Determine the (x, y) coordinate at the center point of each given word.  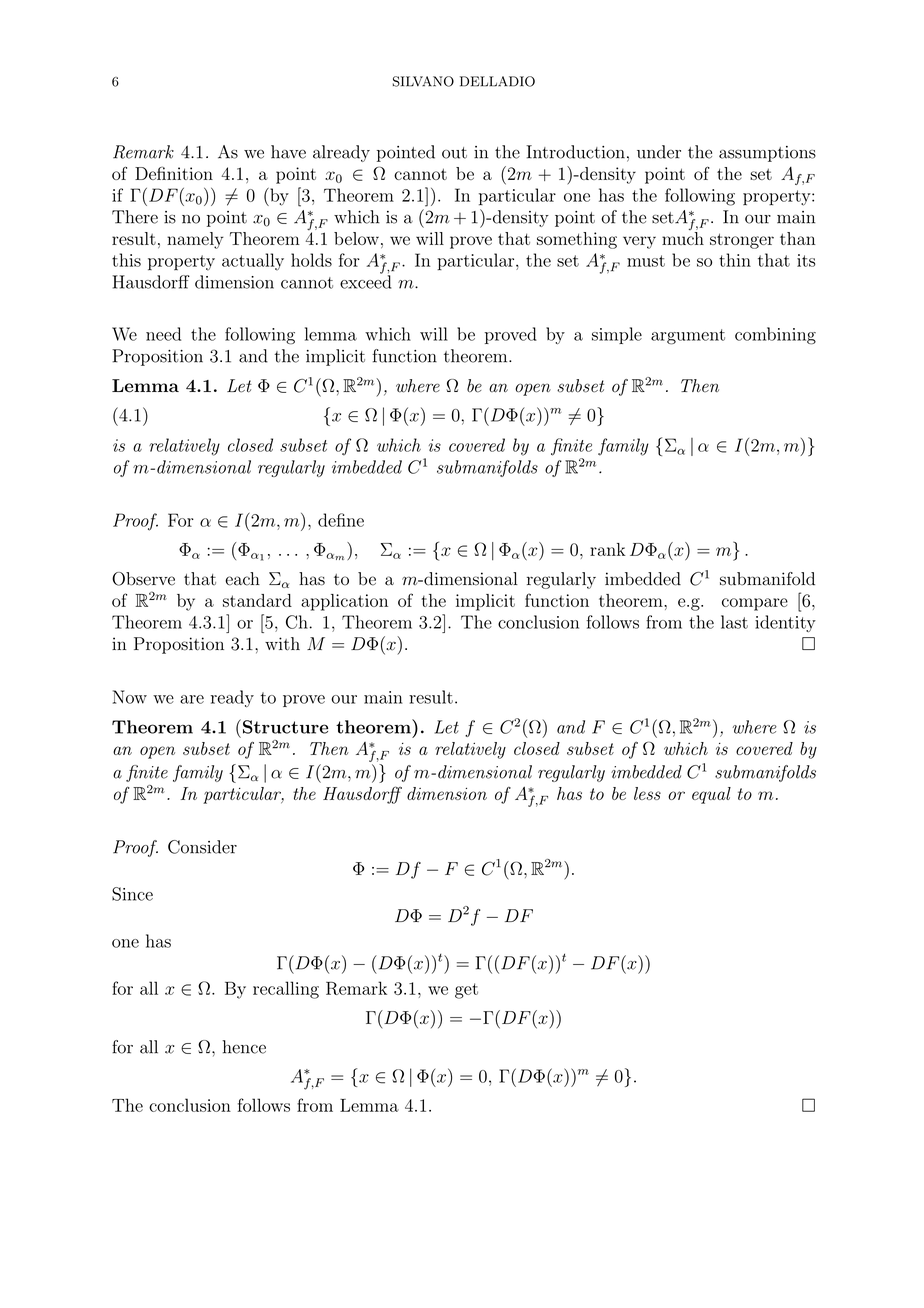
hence (244, 1047)
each (242, 579)
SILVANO (423, 81)
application (344, 602)
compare (755, 604)
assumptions (767, 154)
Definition (174, 173)
